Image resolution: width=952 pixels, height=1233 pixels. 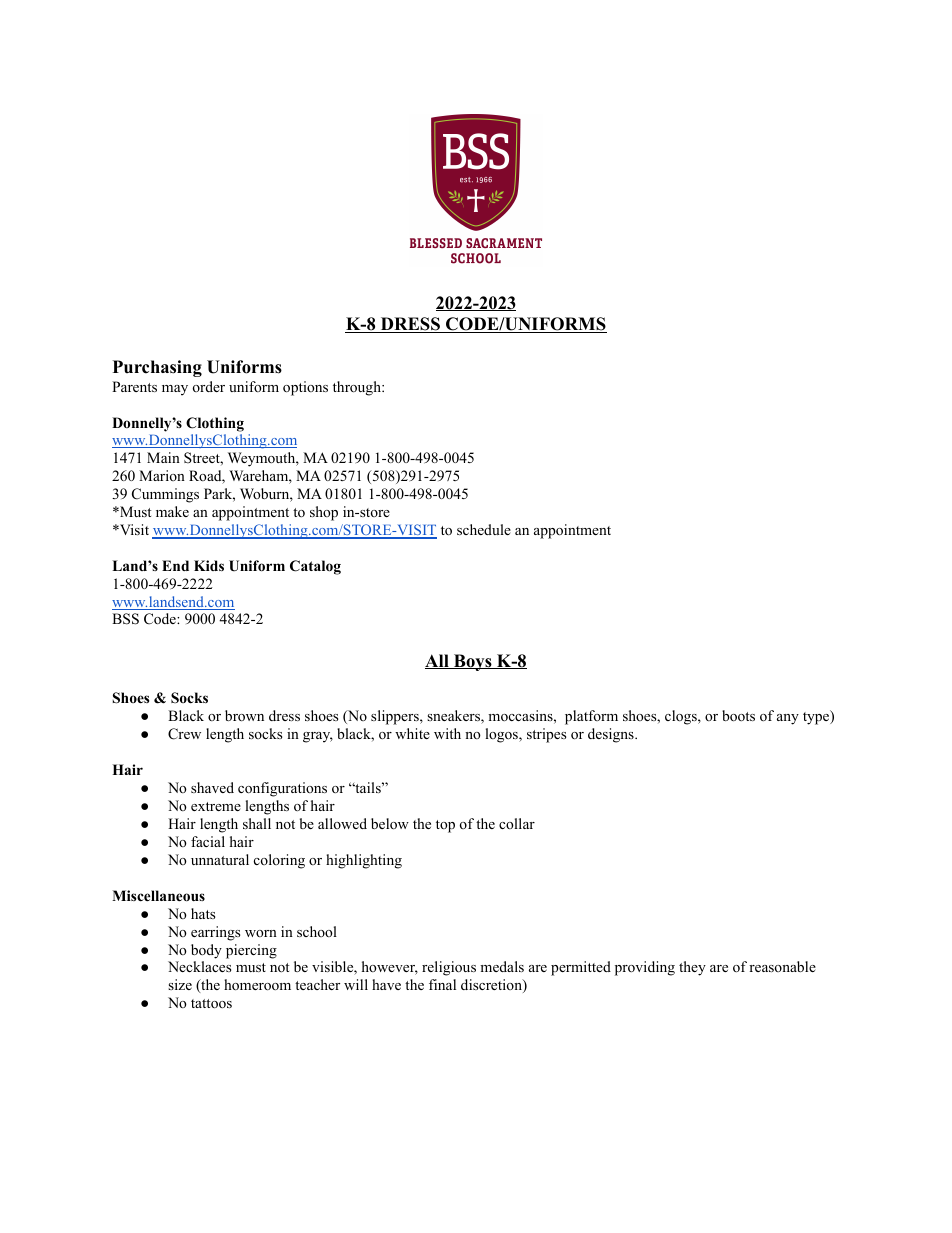 What do you see at coordinates (180, 984) in the image?
I see `size` at bounding box center [180, 984].
